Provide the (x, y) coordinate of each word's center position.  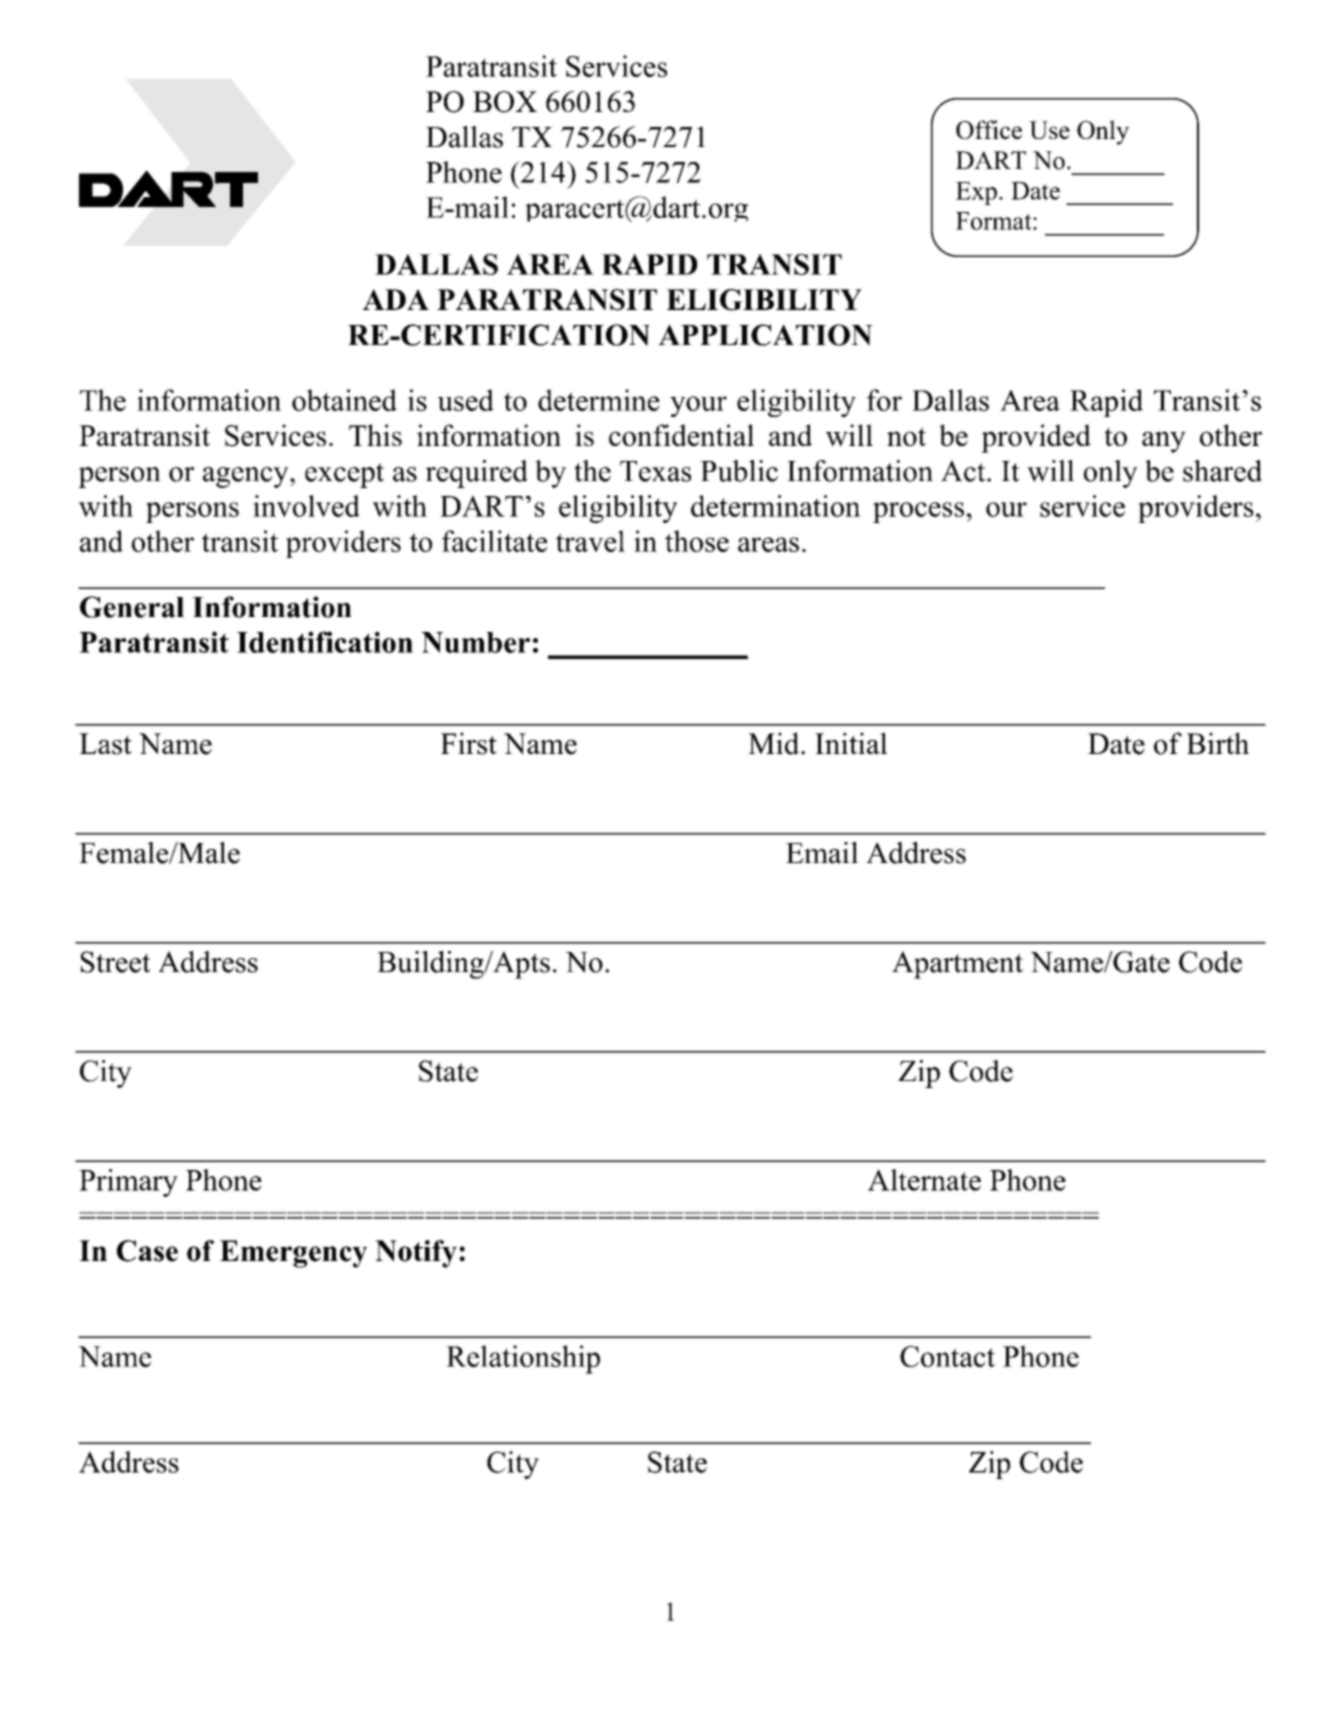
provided (1036, 438)
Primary (128, 1183)
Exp (976, 193)
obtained (344, 400)
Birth (1218, 743)
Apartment (957, 965)
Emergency (293, 1254)
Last (105, 744)
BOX (505, 102)
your (698, 406)
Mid (775, 743)
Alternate (924, 1180)
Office (989, 129)
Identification (325, 642)
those (697, 541)
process (918, 512)
